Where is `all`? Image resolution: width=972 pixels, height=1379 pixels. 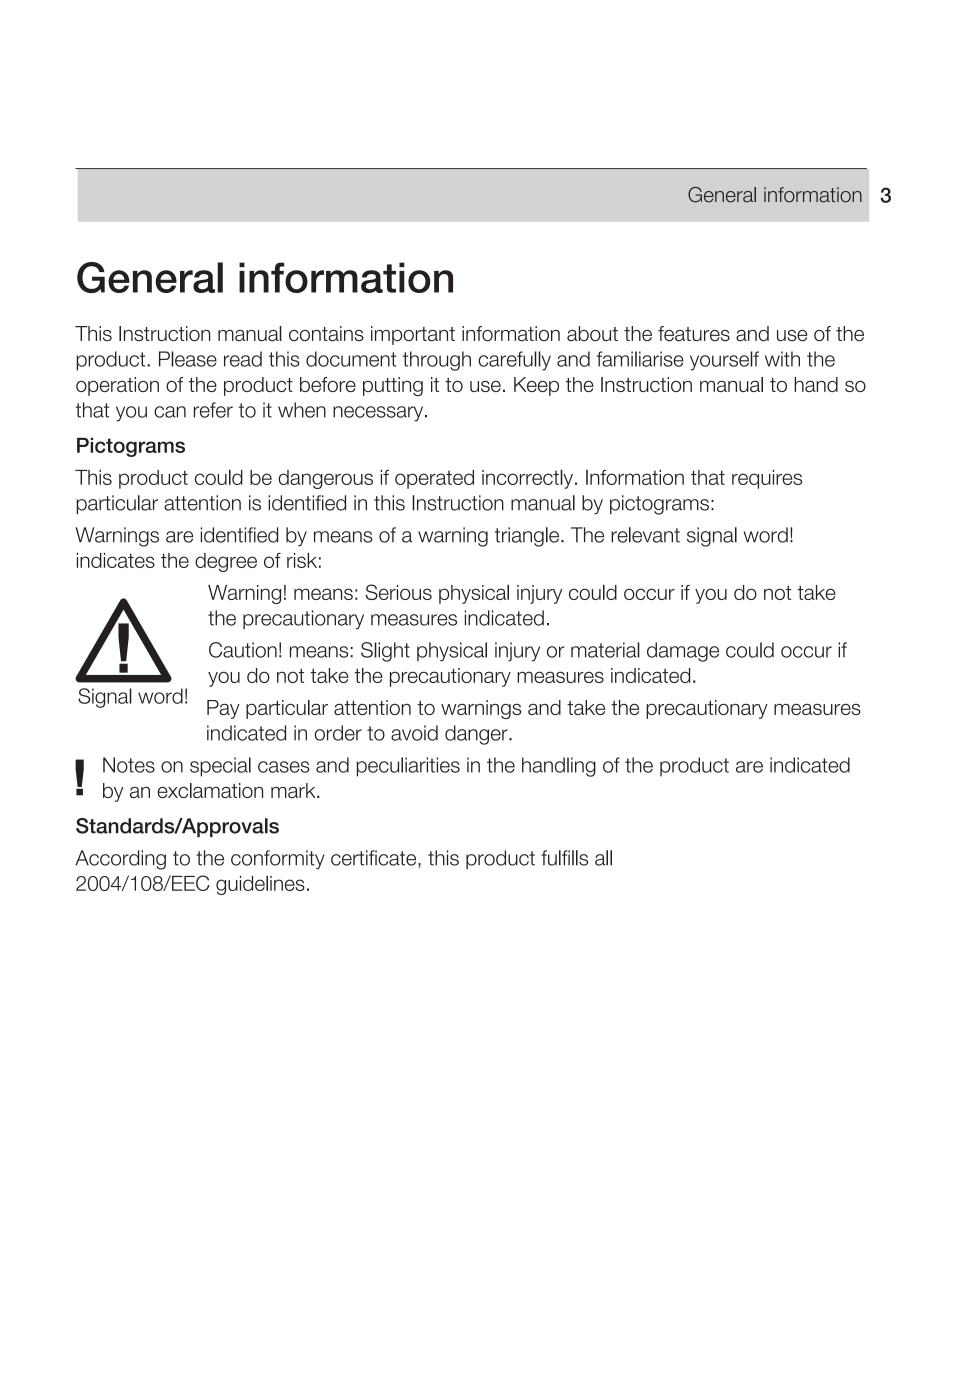 all is located at coordinates (603, 858).
